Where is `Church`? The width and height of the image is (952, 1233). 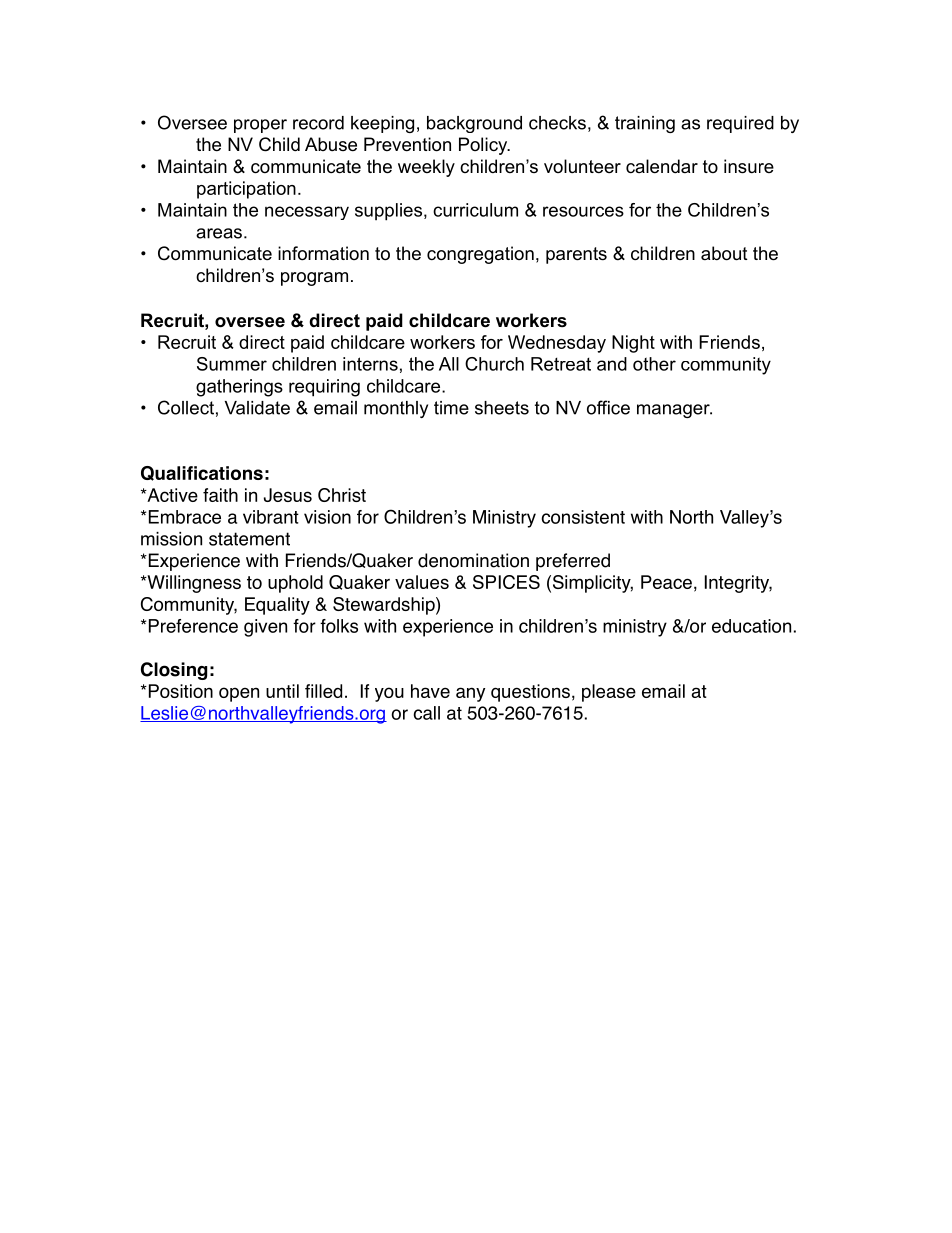 Church is located at coordinates (494, 364).
